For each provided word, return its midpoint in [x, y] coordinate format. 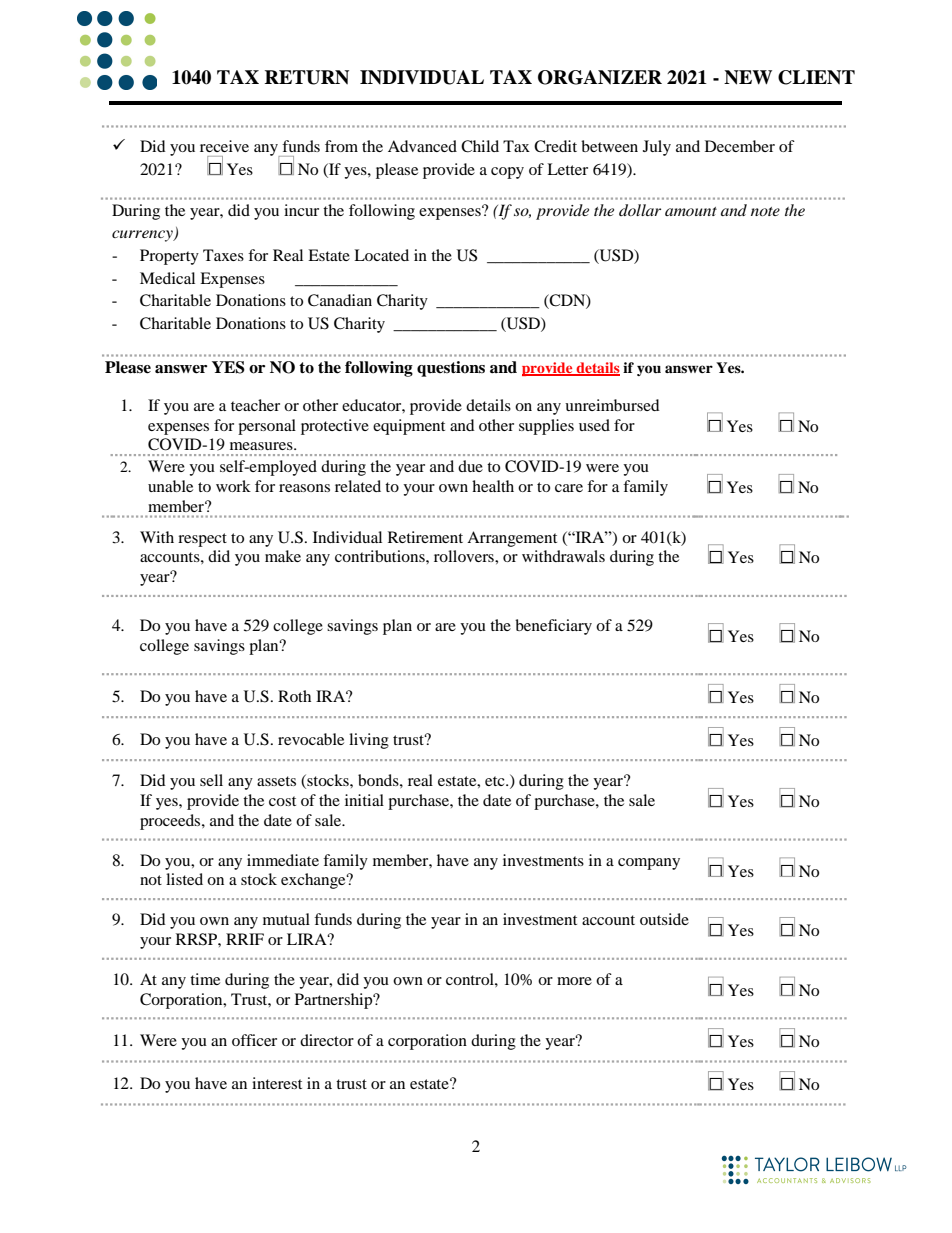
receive [224, 146]
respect [202, 540]
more [574, 981]
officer [254, 1040]
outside [664, 919]
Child [480, 146]
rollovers [465, 556]
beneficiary [553, 627]
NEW [748, 77]
